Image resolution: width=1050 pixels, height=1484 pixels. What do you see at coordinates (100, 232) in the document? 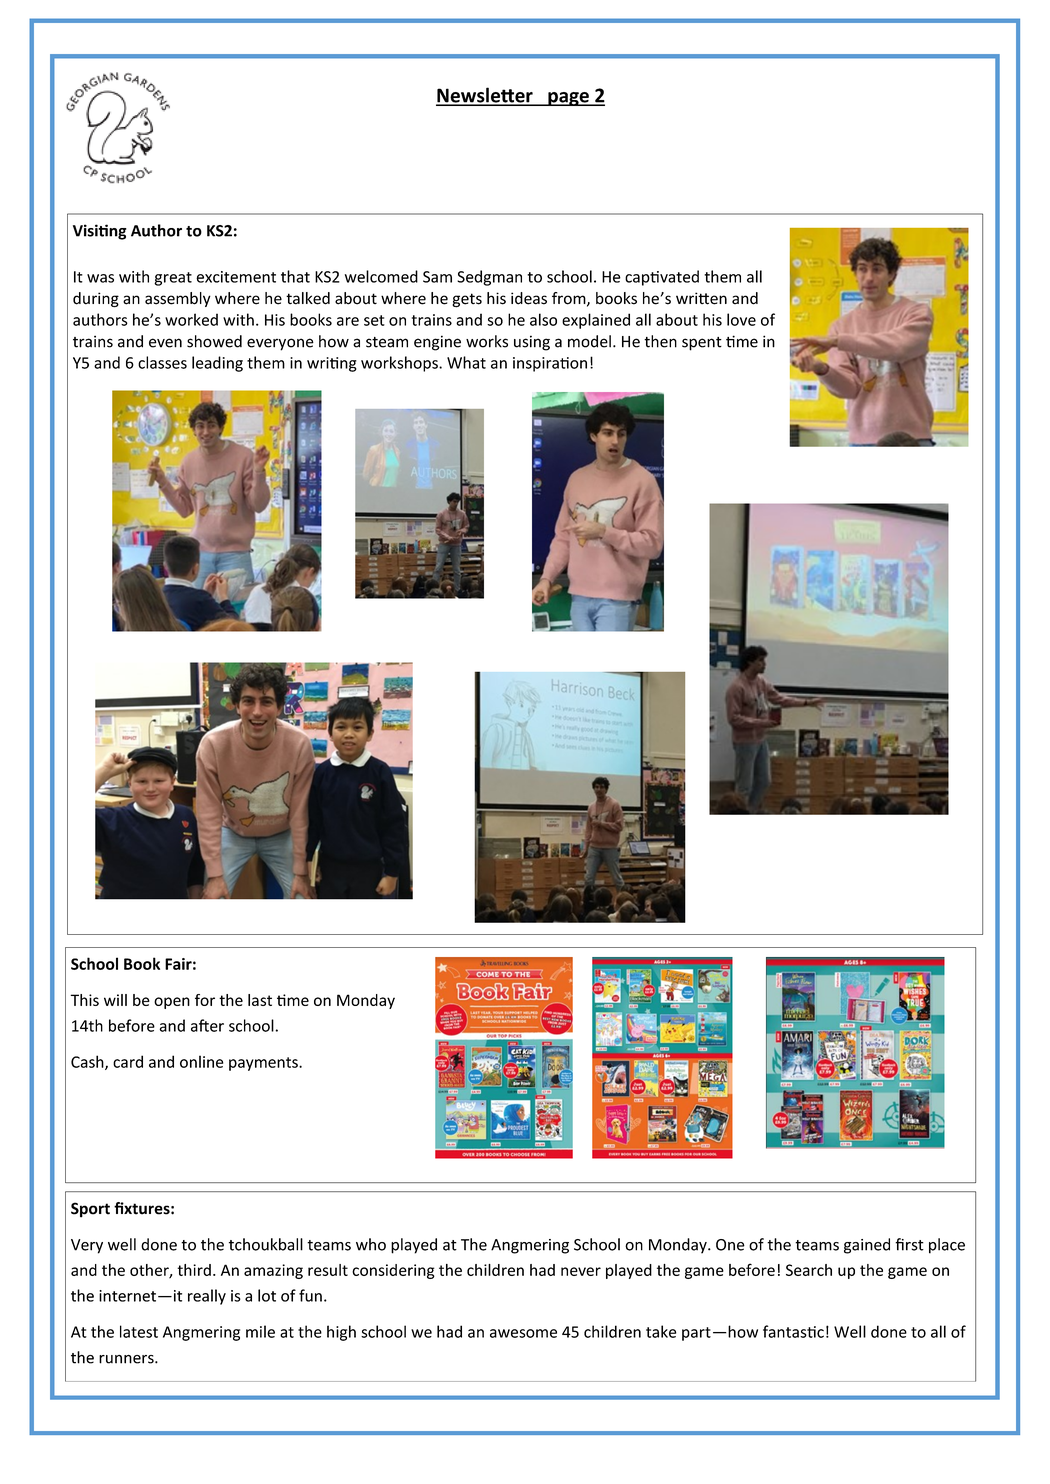
I see `Visiting` at bounding box center [100, 232].
